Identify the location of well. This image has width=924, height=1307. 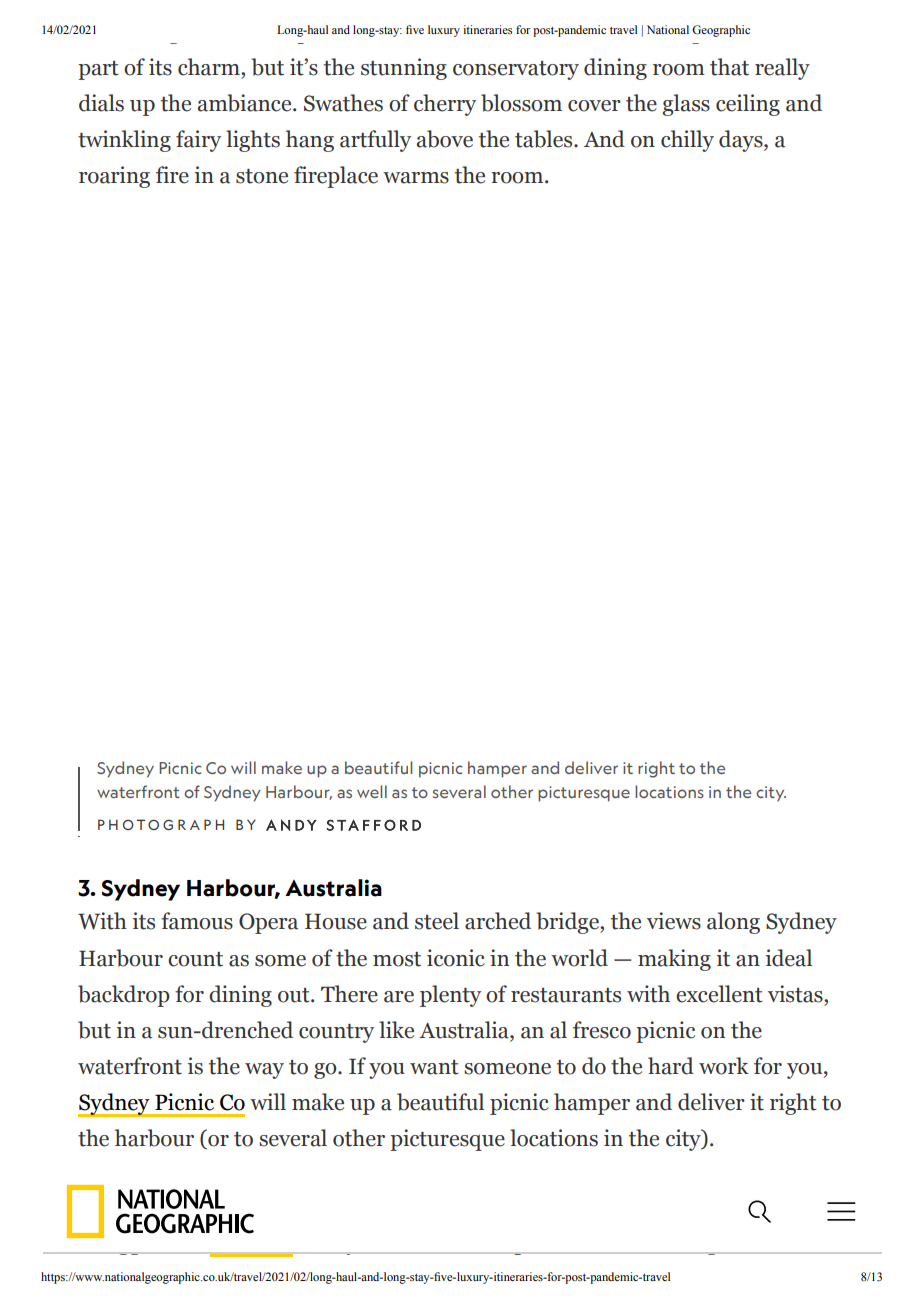
(372, 791).
